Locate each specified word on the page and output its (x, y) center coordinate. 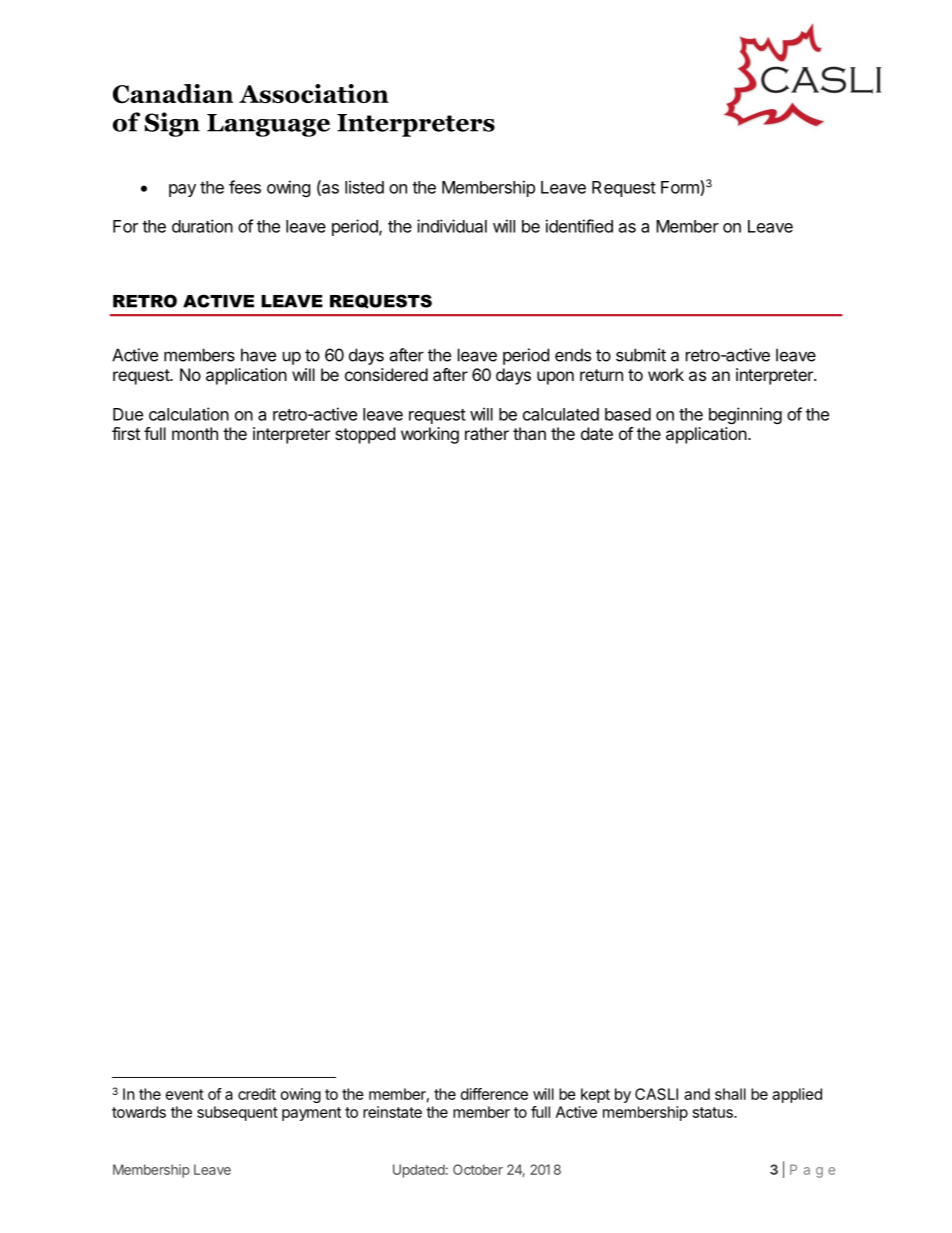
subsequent (237, 1113)
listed (364, 187)
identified (579, 226)
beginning (745, 415)
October (478, 1169)
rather (487, 433)
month (195, 433)
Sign (172, 124)
